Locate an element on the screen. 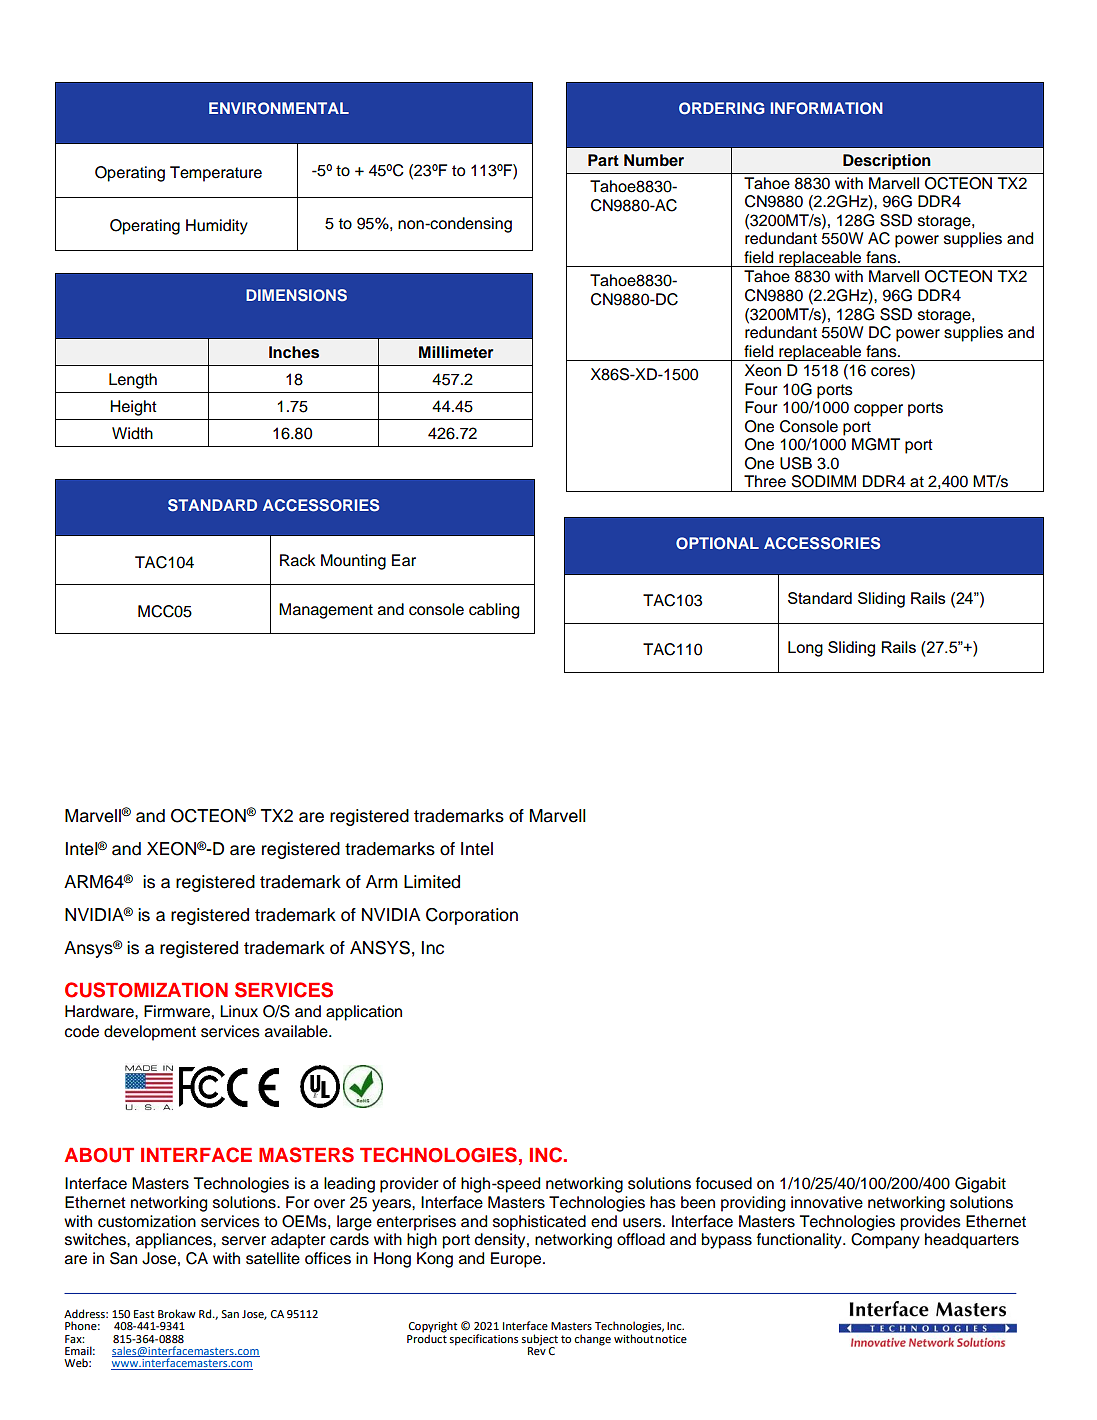 Image resolution: width=1097 pixels, height=1420 pixels. Part is located at coordinates (603, 160).
